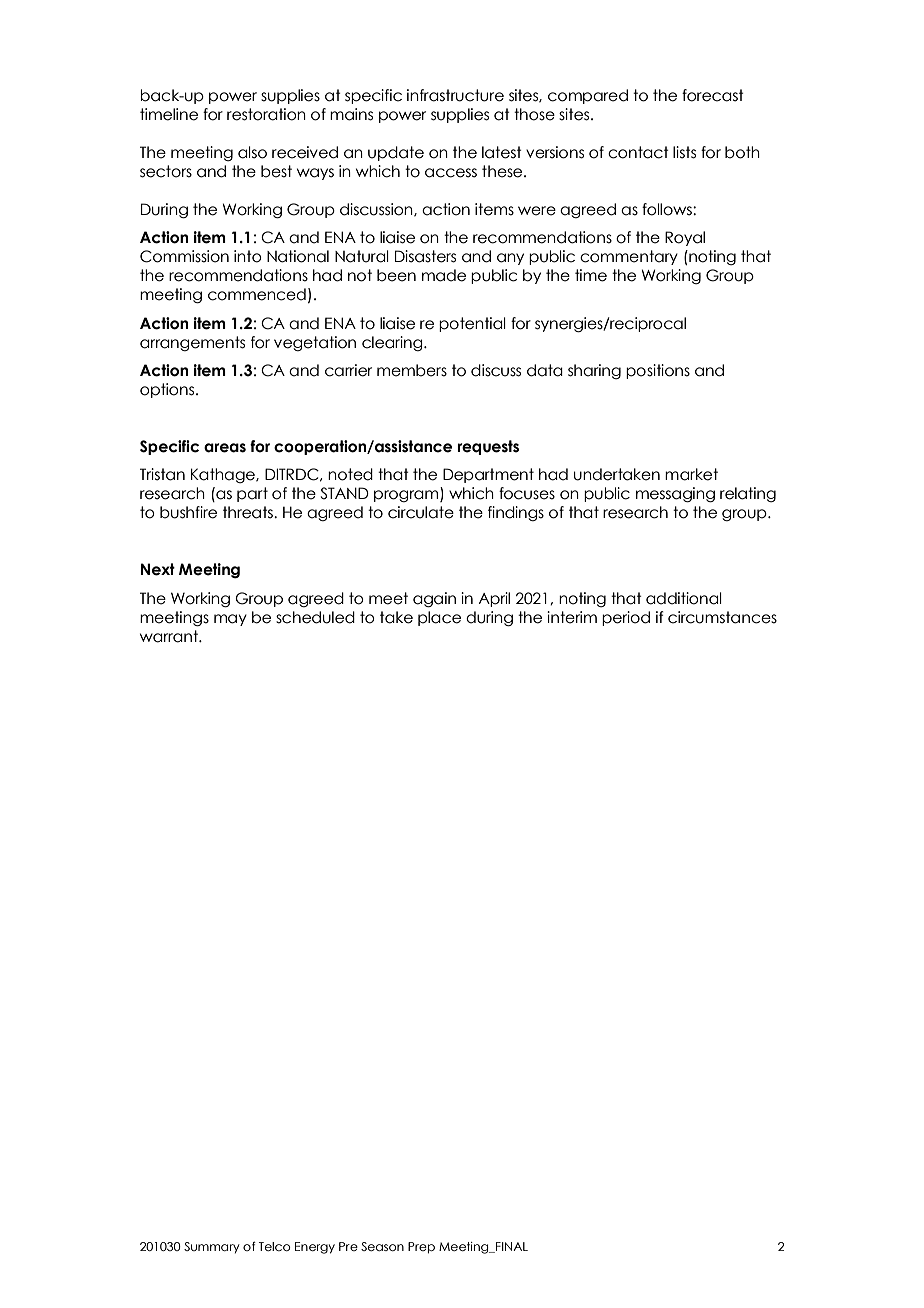 The height and width of the screenshot is (1308, 924). What do you see at coordinates (421, 1248) in the screenshot?
I see `Prep` at bounding box center [421, 1248].
